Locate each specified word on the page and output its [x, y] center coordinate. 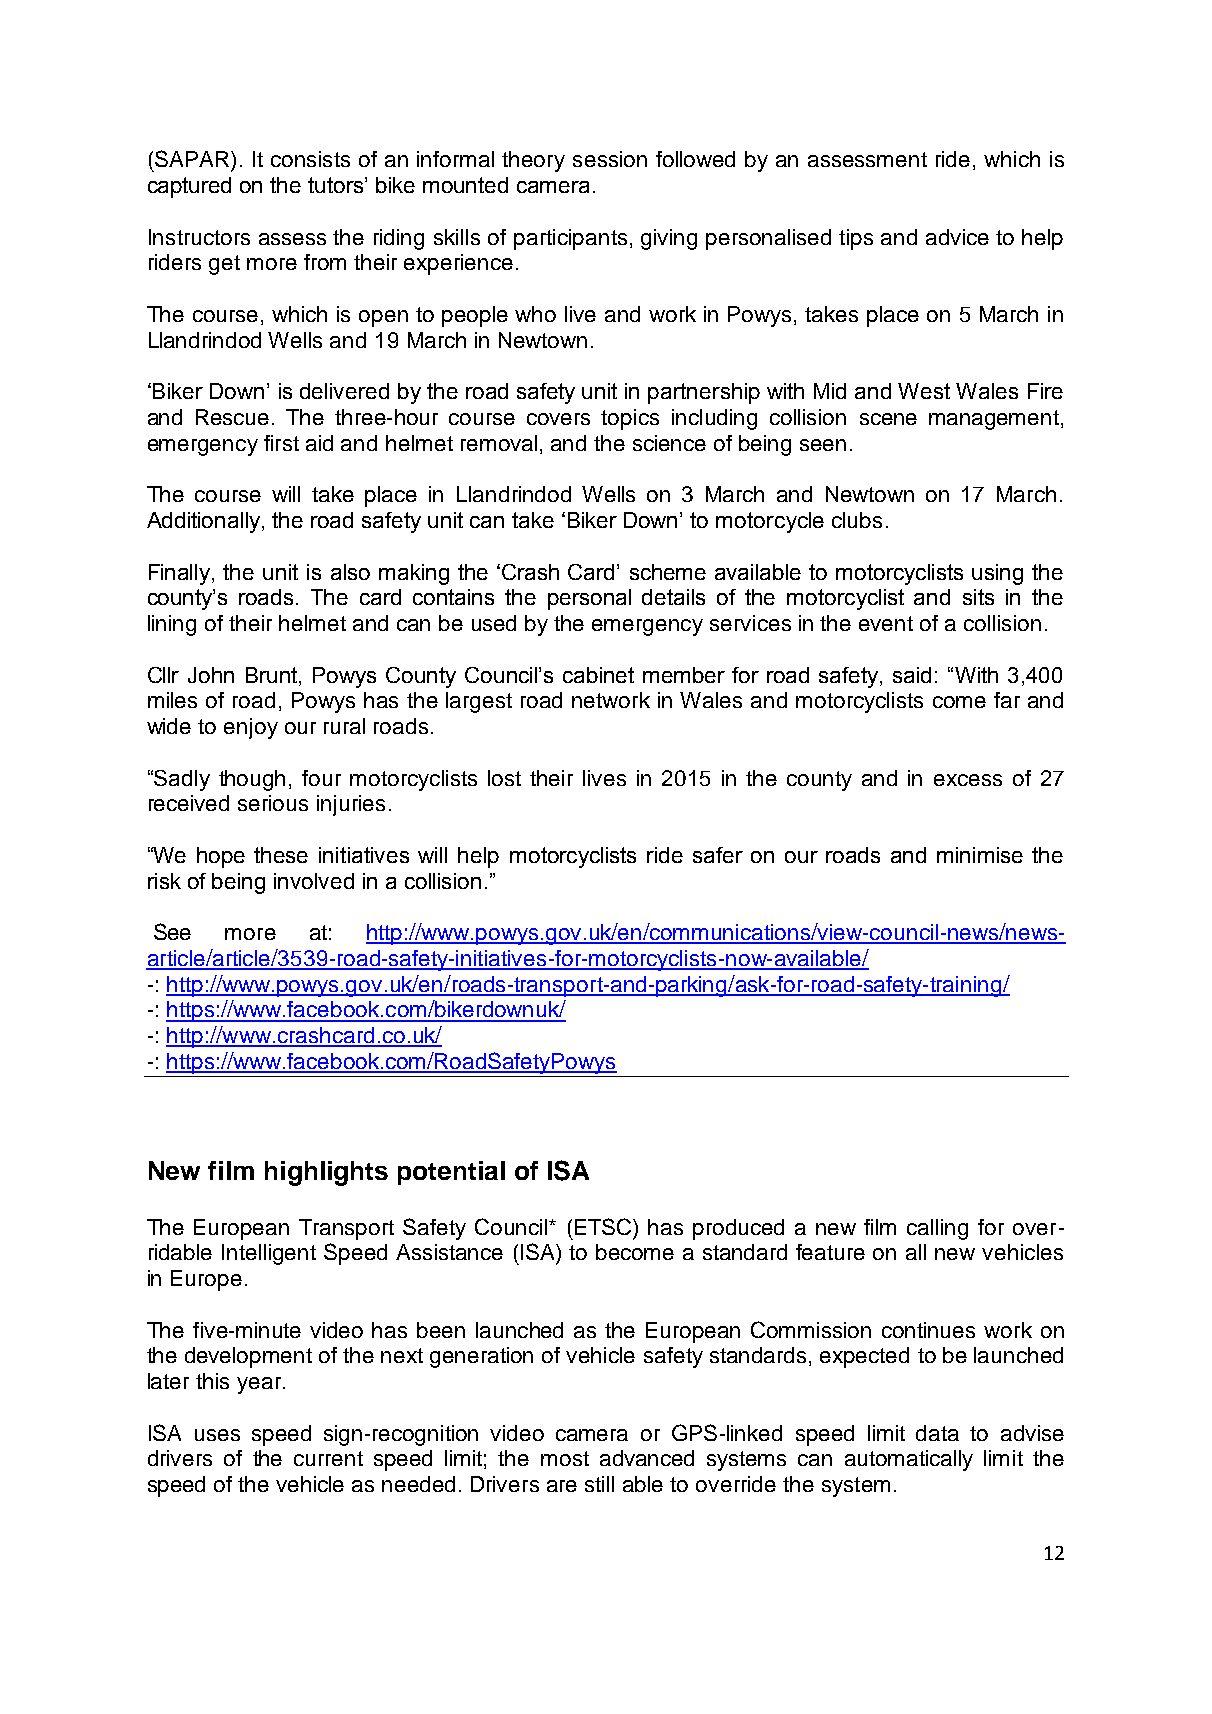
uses [217, 1435]
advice [957, 237]
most [565, 1458]
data [937, 1433]
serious [273, 803]
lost [504, 778]
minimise [980, 855]
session [610, 159]
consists [310, 159]
